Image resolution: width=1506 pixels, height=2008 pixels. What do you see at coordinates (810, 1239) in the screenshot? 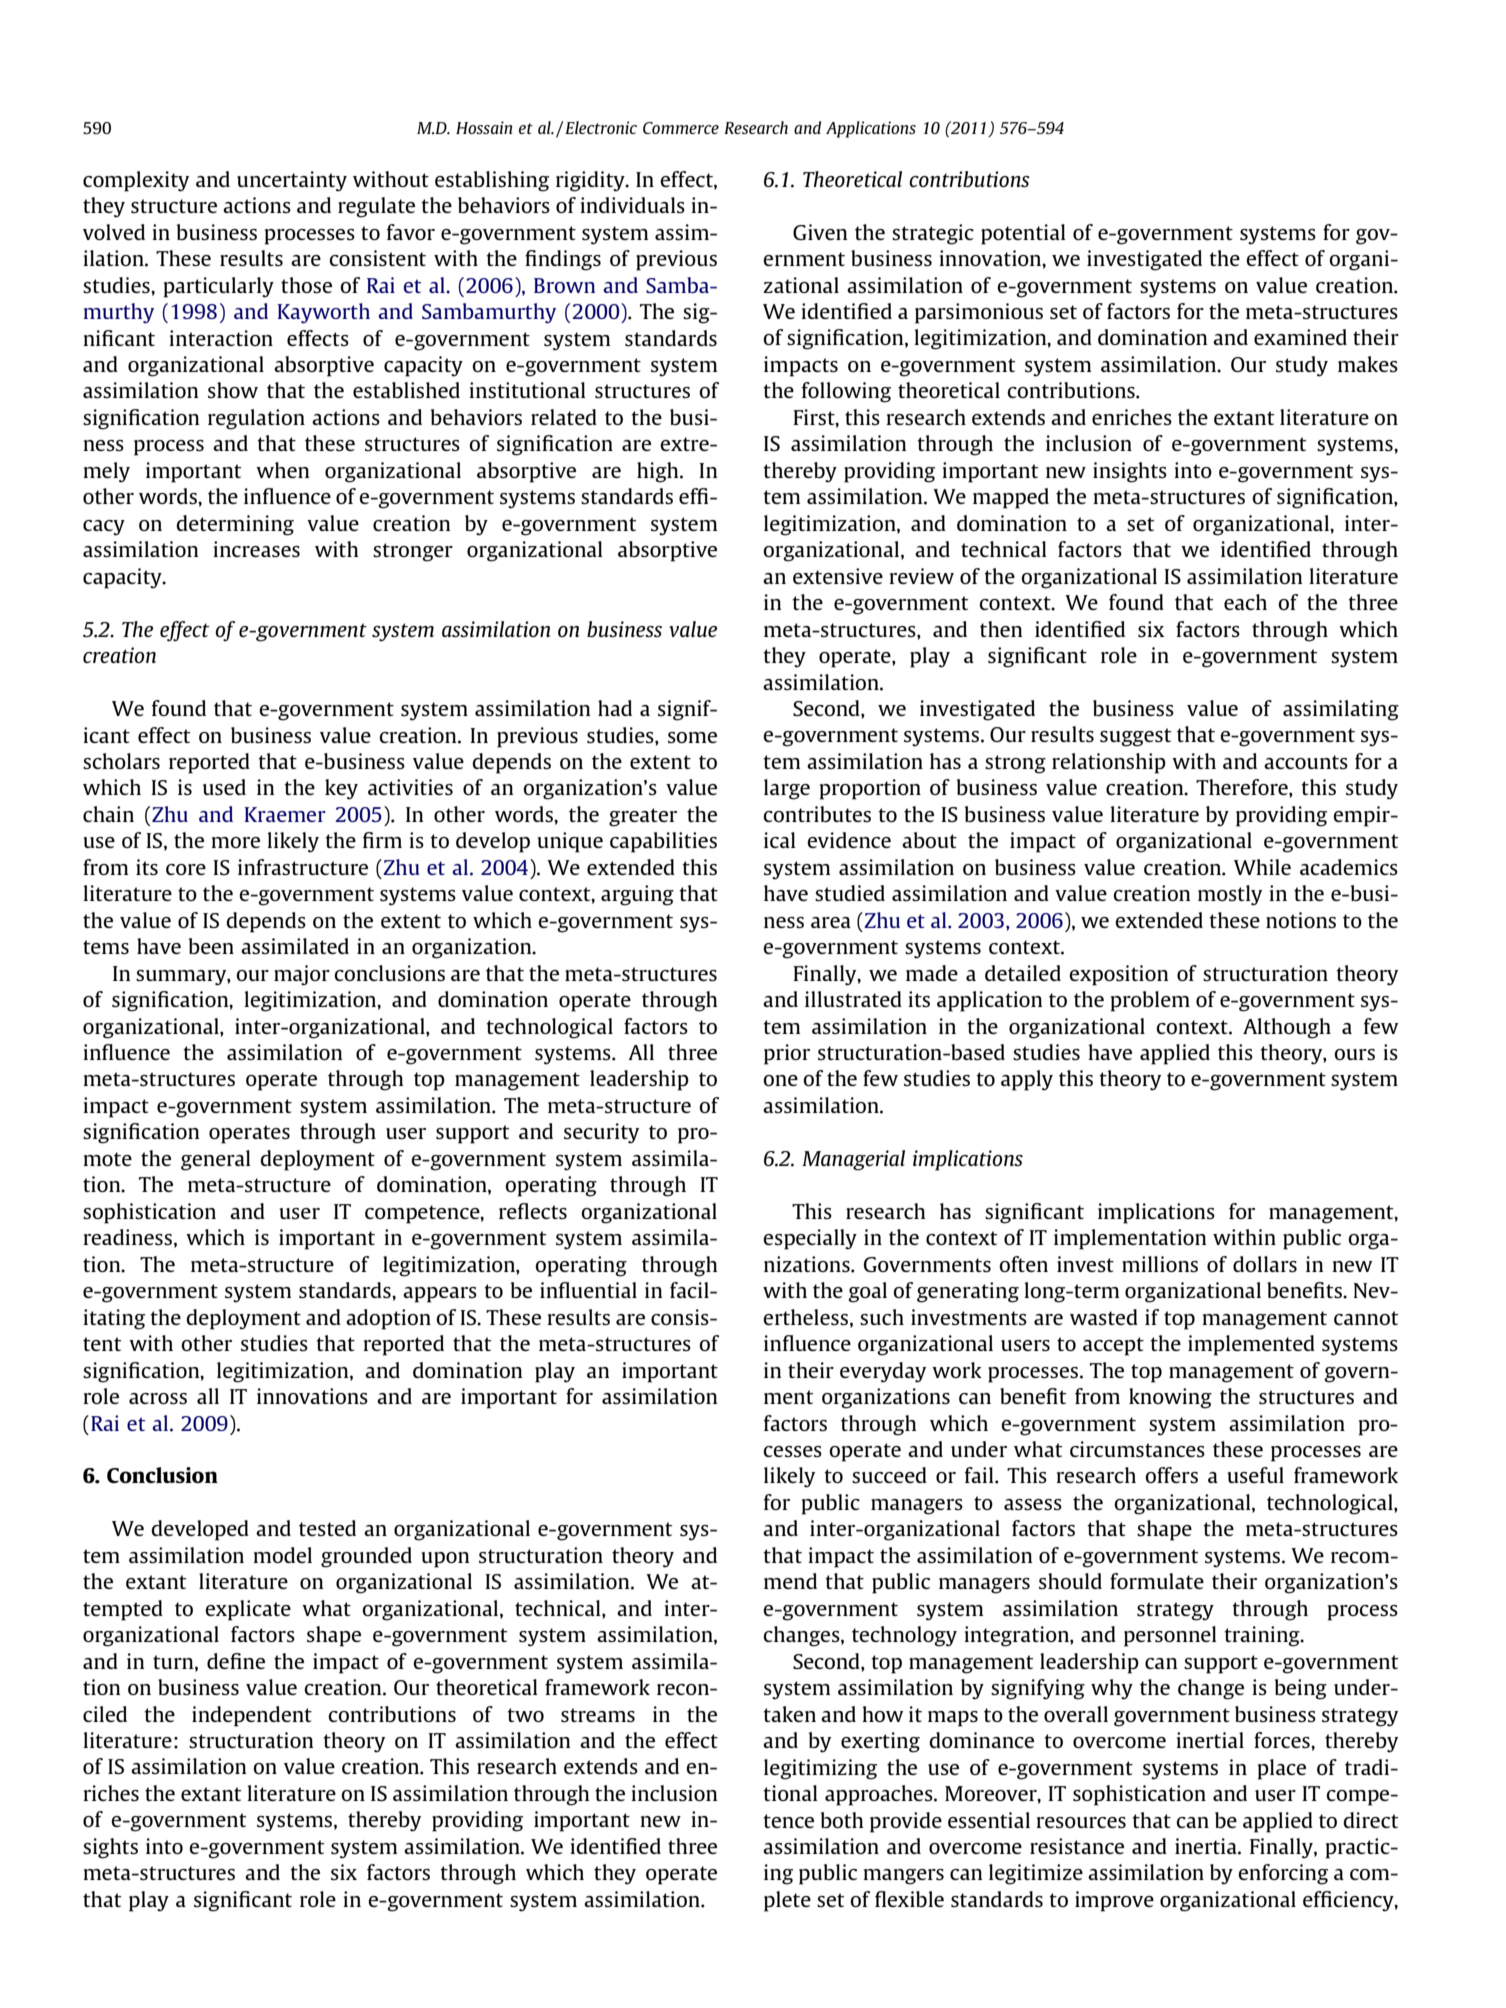
I see `especially` at bounding box center [810, 1239].
